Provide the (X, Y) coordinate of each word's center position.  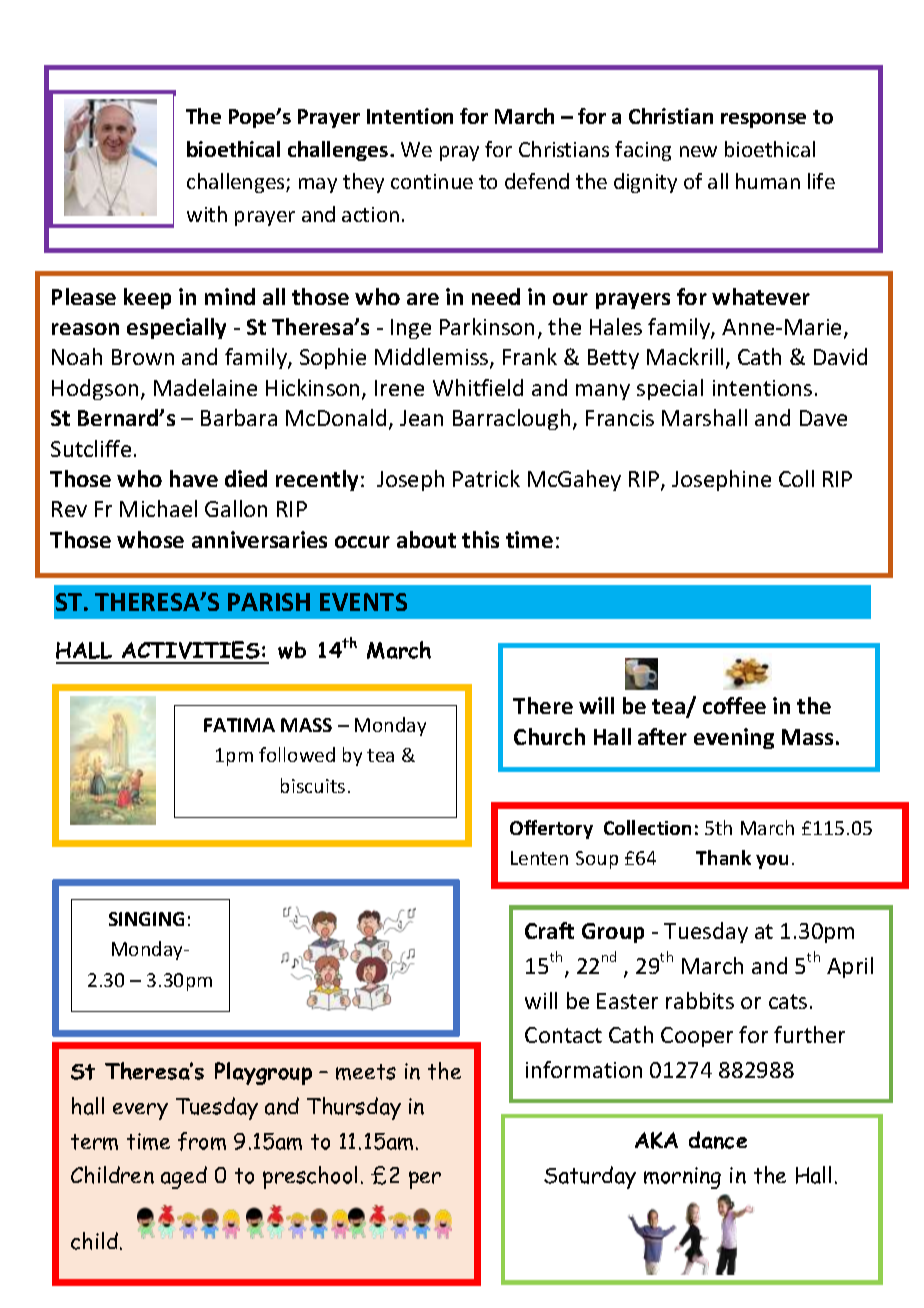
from (202, 1141)
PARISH (269, 602)
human (768, 181)
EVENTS (363, 602)
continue (432, 181)
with (207, 214)
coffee (734, 705)
